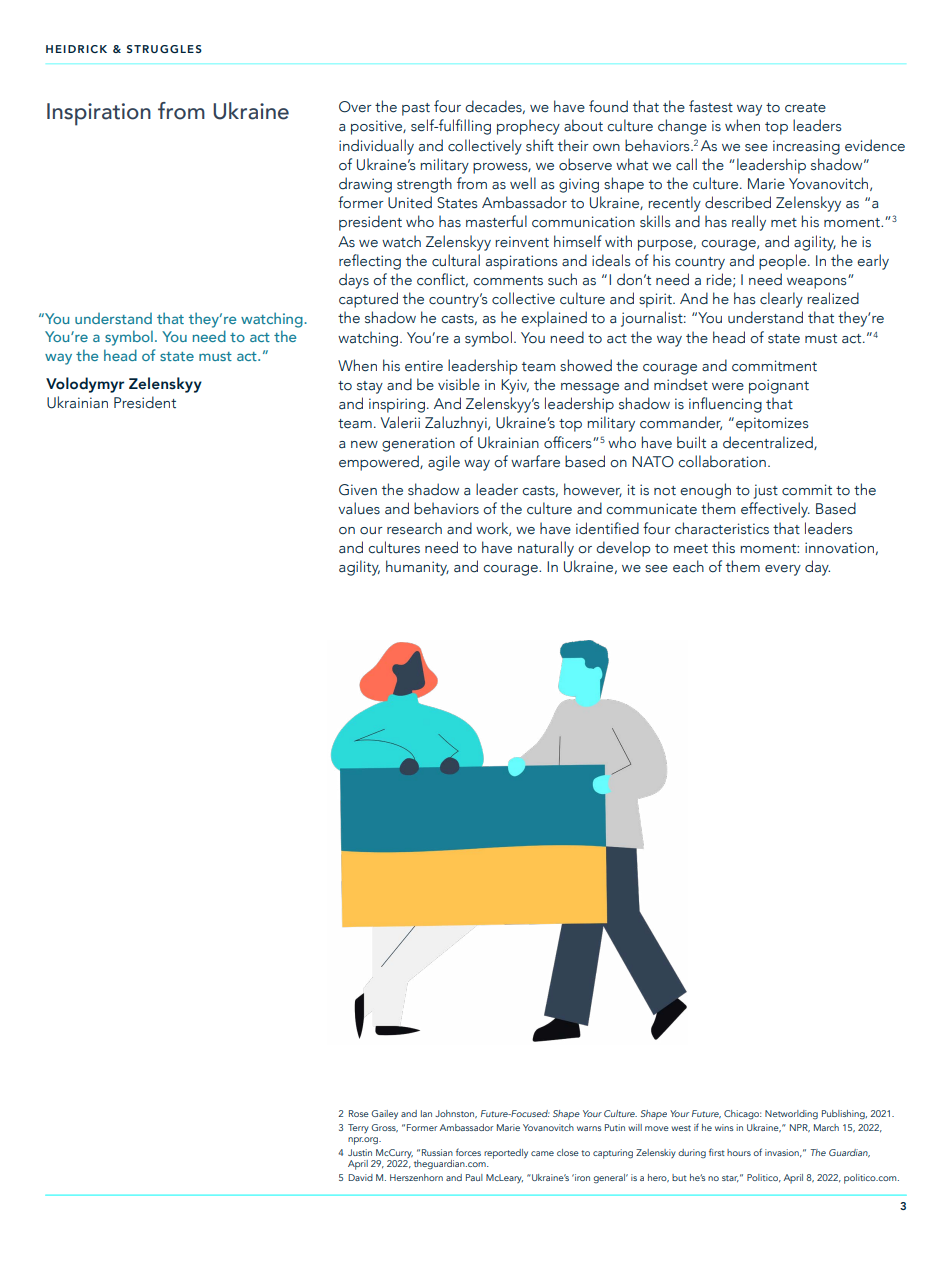  Describe the element at coordinates (444, 463) in the screenshot. I see `agile` at that location.
